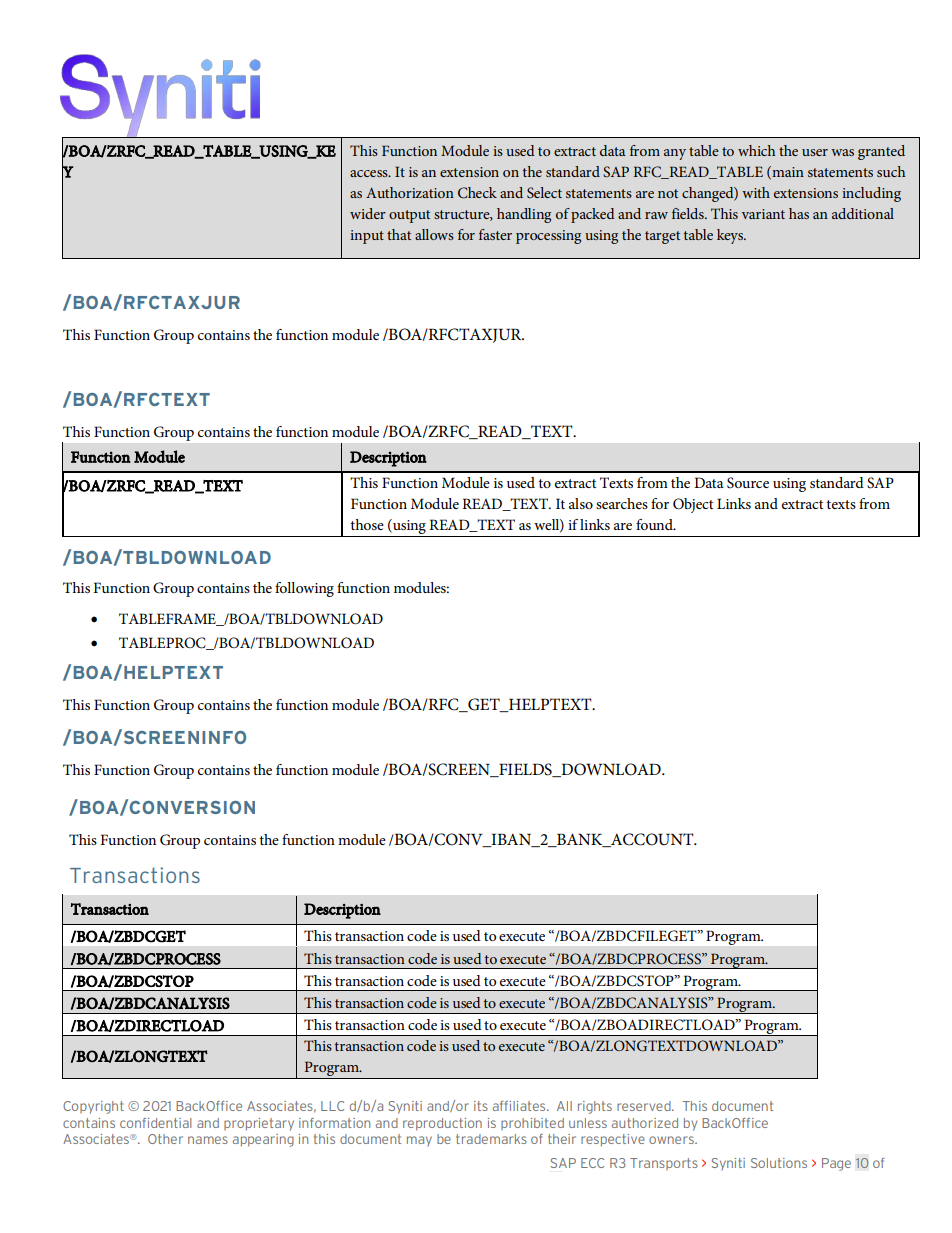 Image resolution: width=952 pixels, height=1233 pixels. I want to click on wider, so click(368, 213).
